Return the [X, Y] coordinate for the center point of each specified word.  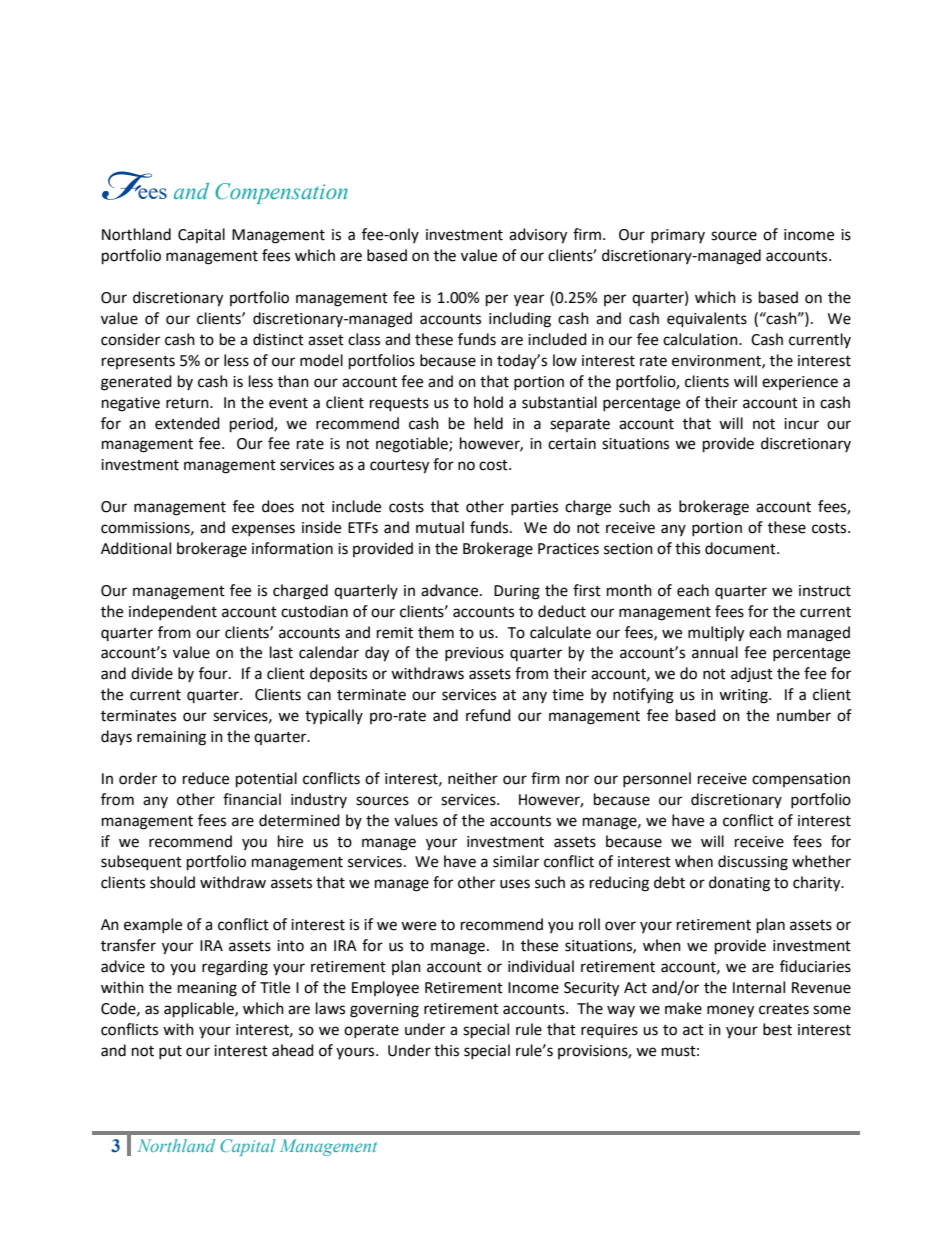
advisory [538, 236]
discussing [753, 863]
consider [130, 339]
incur [801, 424]
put [170, 1052]
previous [474, 654]
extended [187, 423]
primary [678, 236]
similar [516, 861]
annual [715, 652]
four [214, 673]
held [488, 423]
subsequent [141, 863]
